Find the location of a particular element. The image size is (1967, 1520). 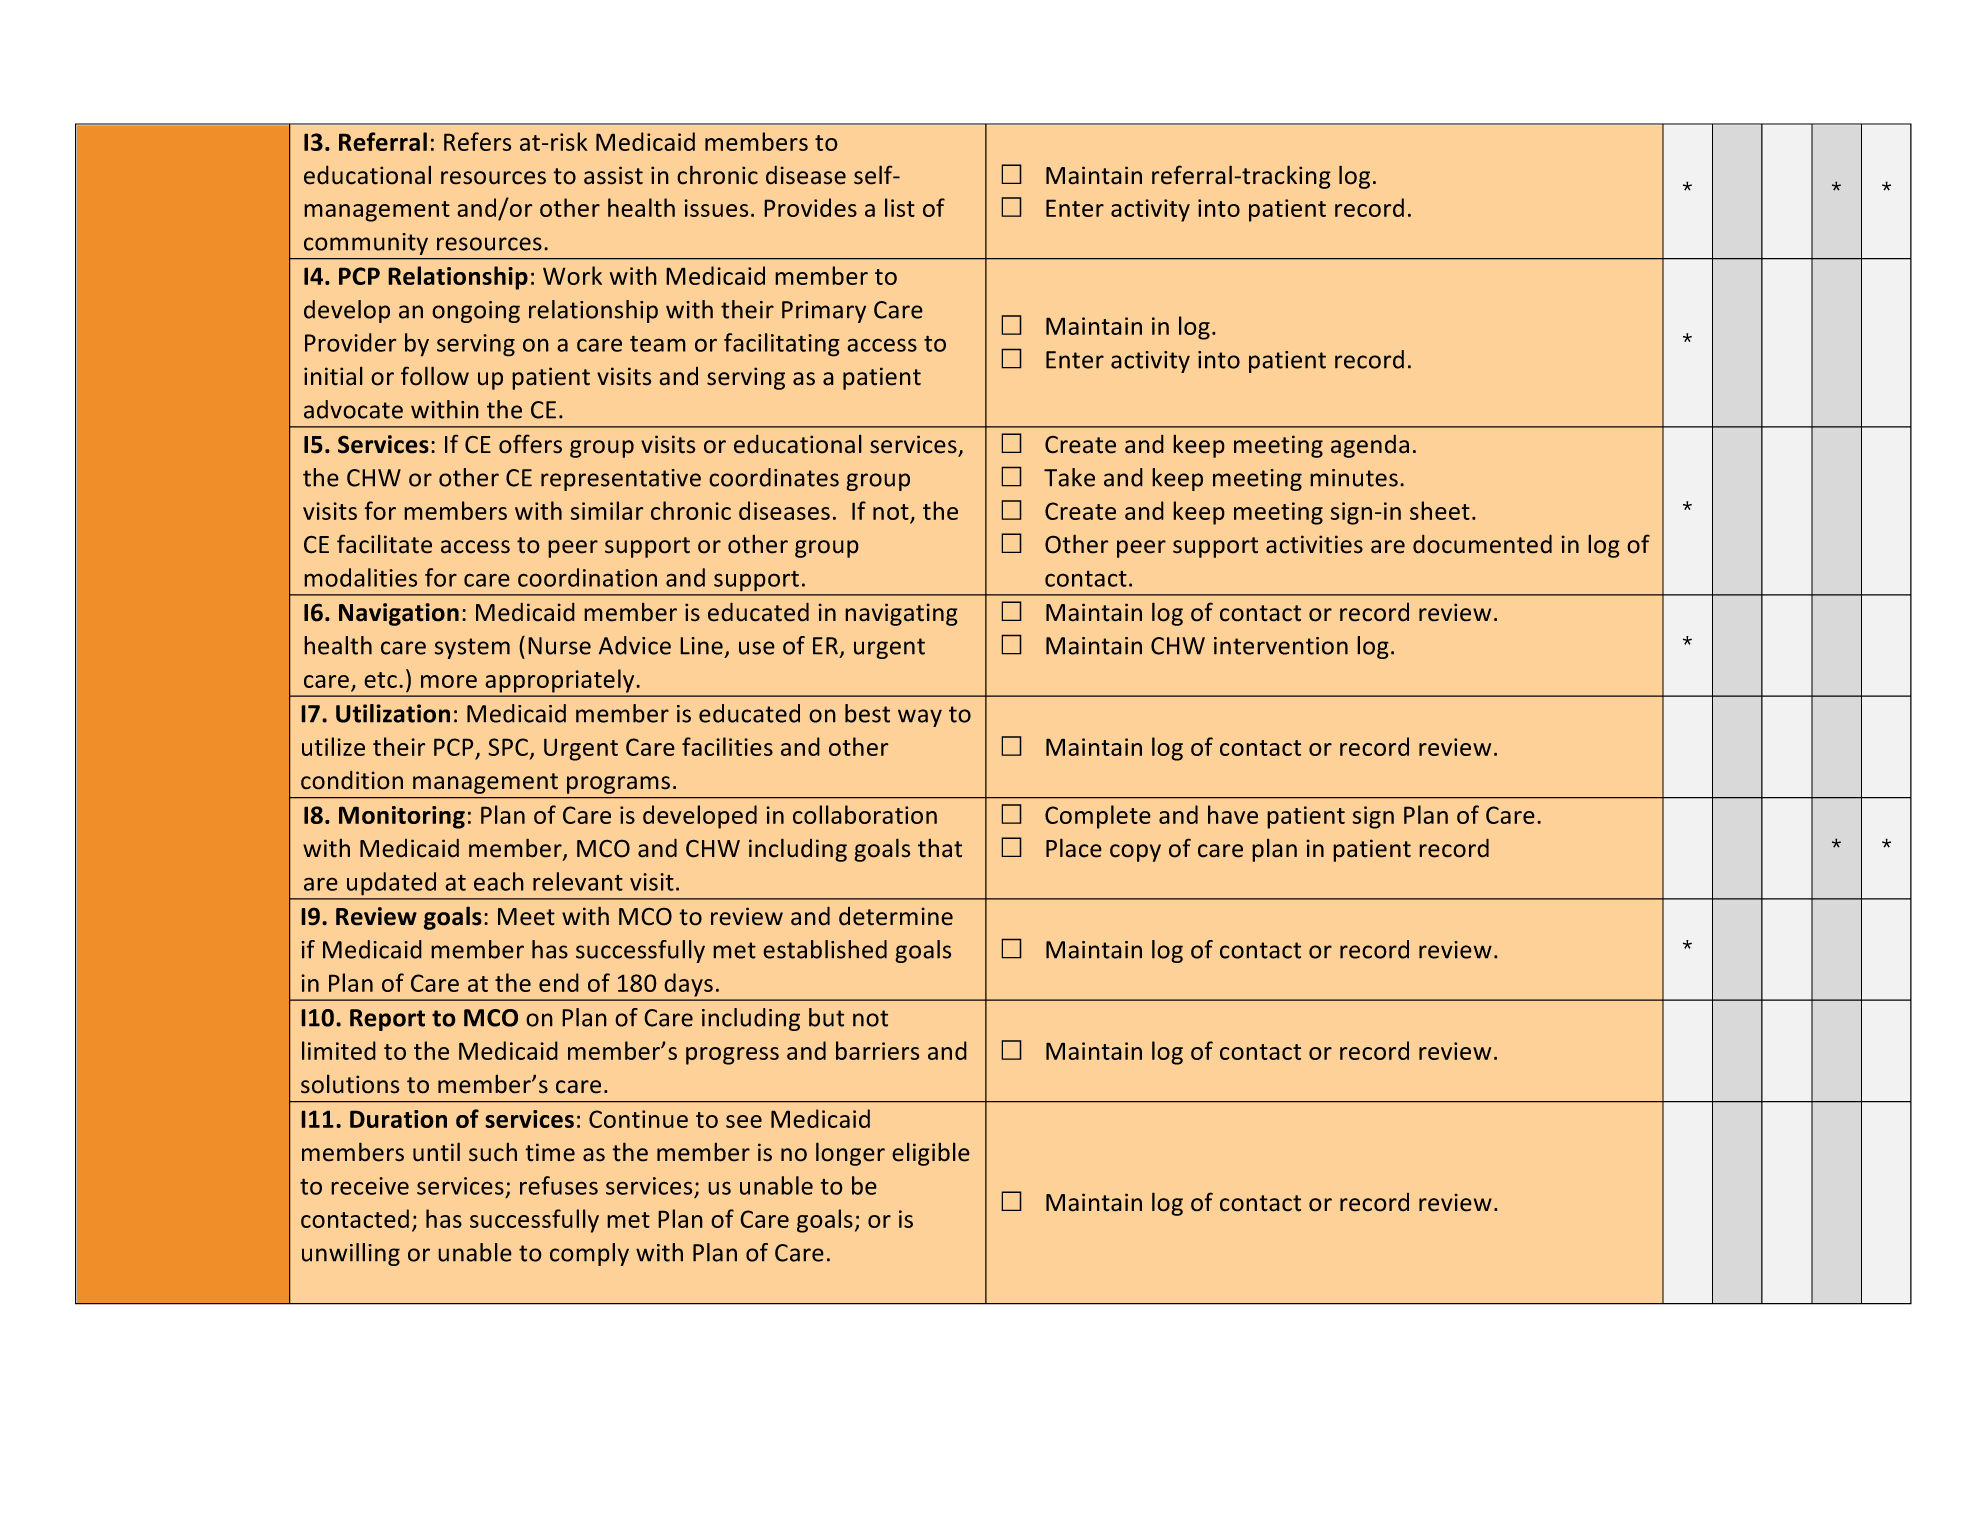

each is located at coordinates (499, 881).
